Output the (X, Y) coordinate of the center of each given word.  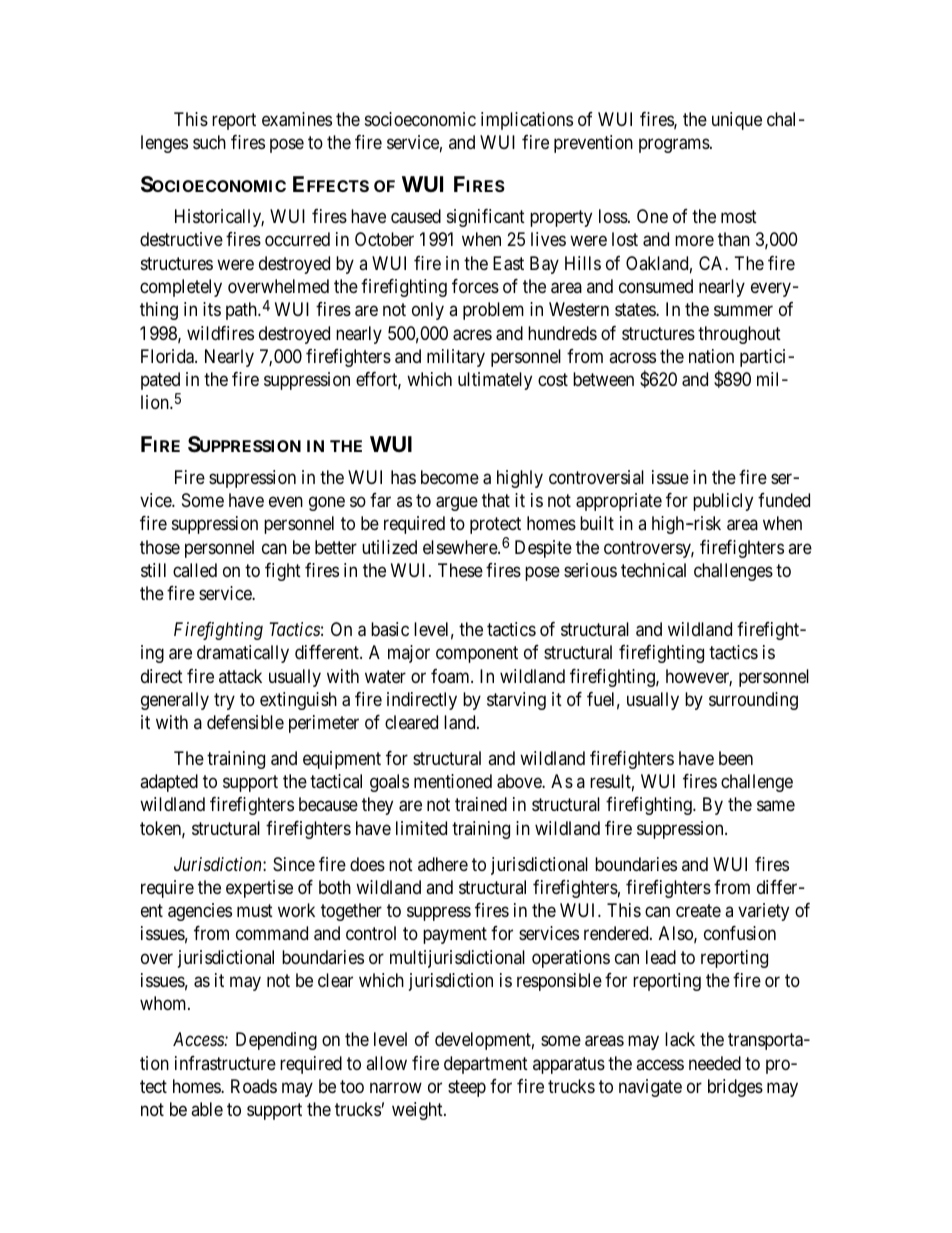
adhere (443, 864)
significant (486, 218)
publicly (723, 502)
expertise (259, 889)
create (698, 911)
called (195, 570)
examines (297, 119)
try (224, 701)
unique (737, 121)
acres (472, 335)
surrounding (753, 701)
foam (451, 676)
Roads (254, 1086)
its (212, 309)
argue (457, 503)
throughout (739, 335)
